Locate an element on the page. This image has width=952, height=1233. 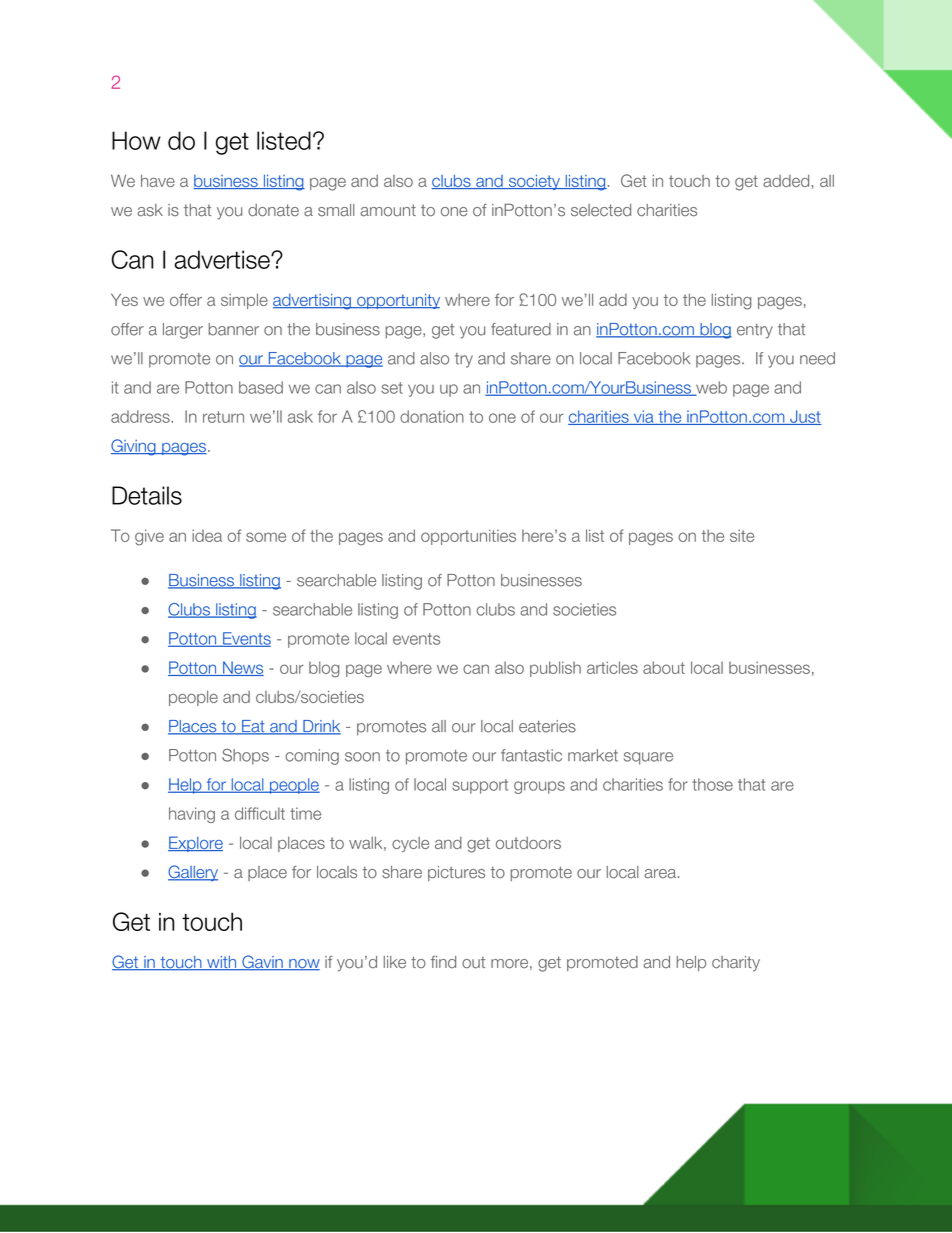
those is located at coordinates (712, 784).
